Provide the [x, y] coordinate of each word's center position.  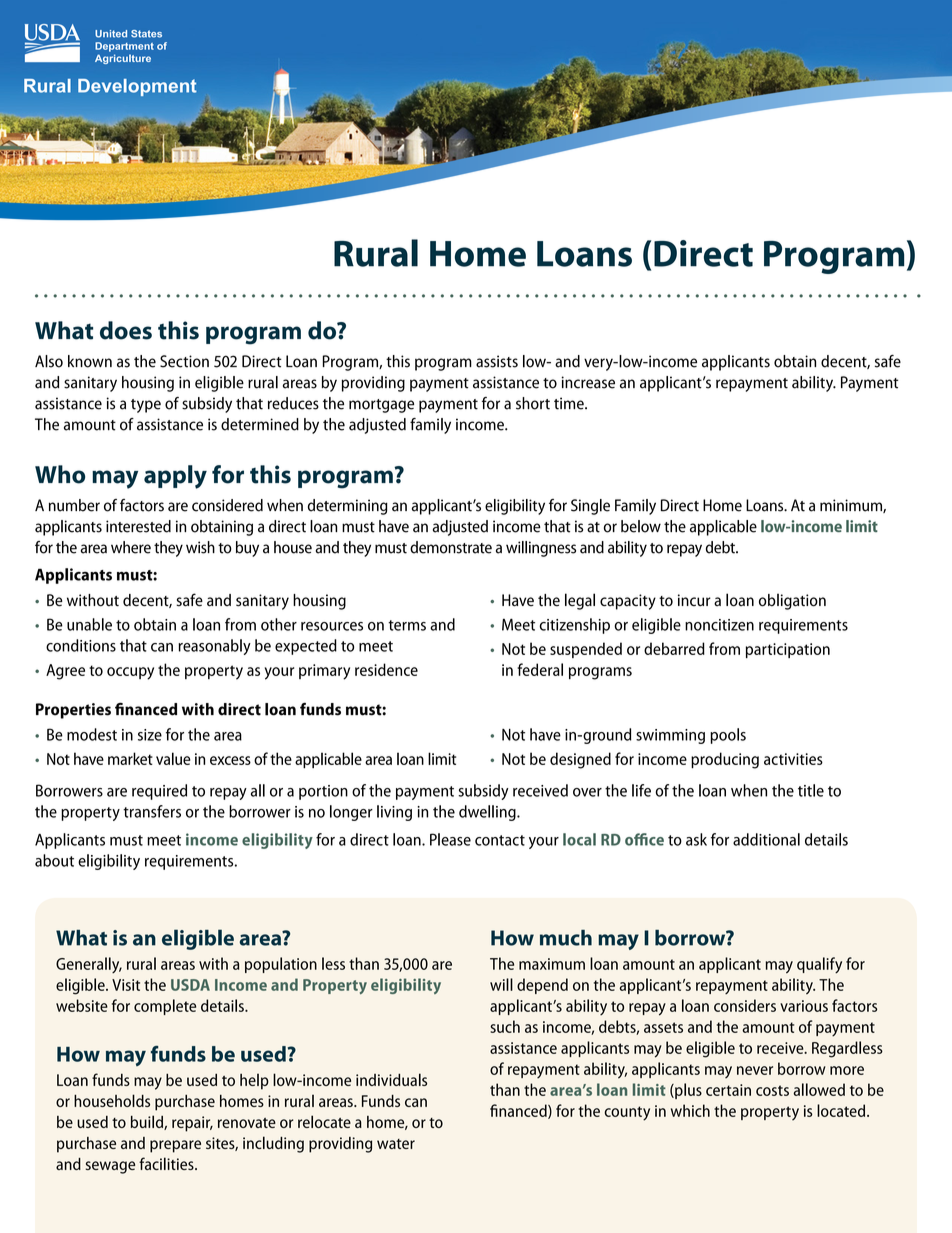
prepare [175, 1146]
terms [407, 625]
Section [184, 361]
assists [497, 361]
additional [766, 839]
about [54, 860]
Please [450, 839]
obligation [792, 601]
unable [89, 624]
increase [588, 382]
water [396, 1144]
